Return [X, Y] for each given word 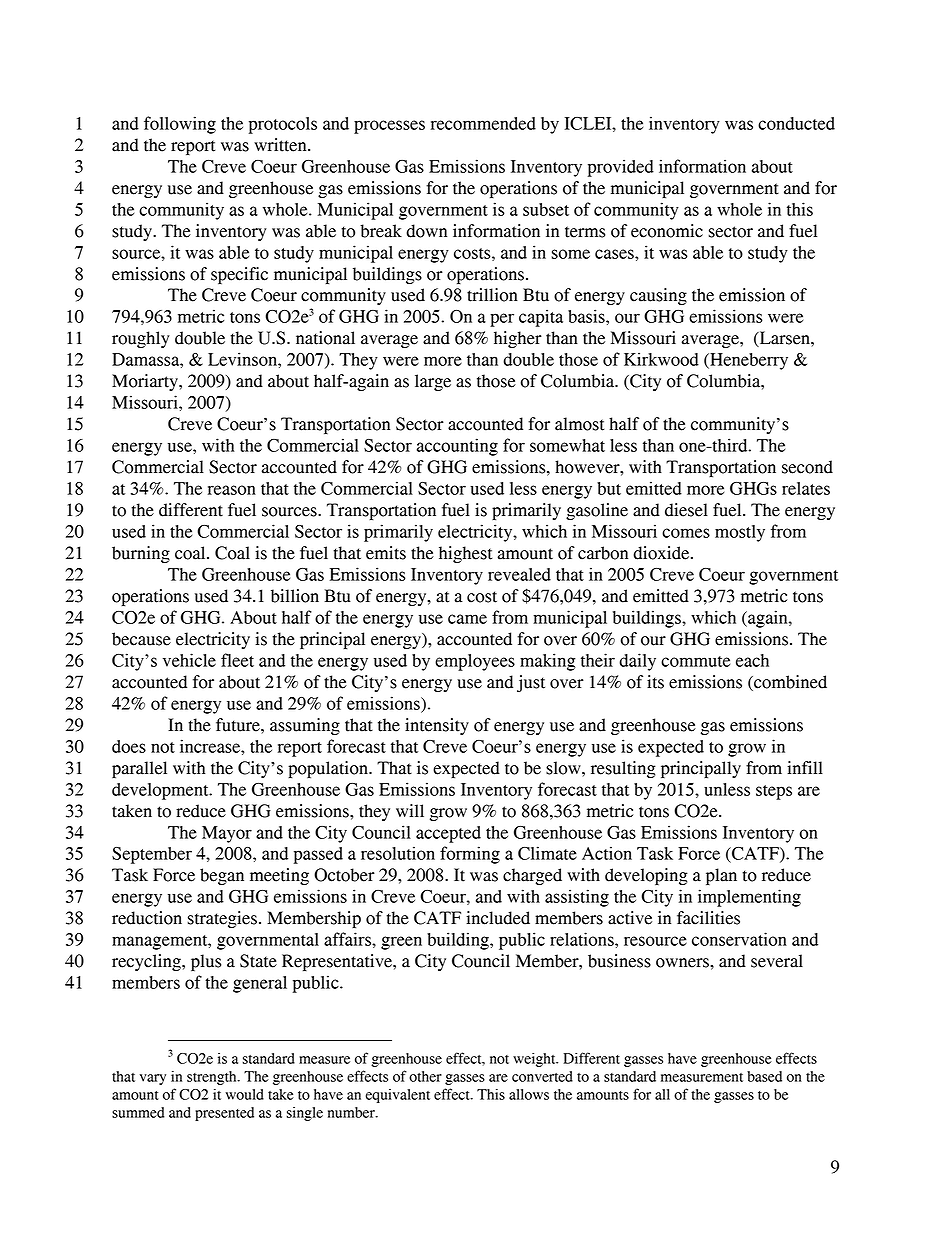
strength [213, 1078]
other [425, 1076]
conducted [796, 123]
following [180, 125]
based [764, 1076]
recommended [483, 123]
